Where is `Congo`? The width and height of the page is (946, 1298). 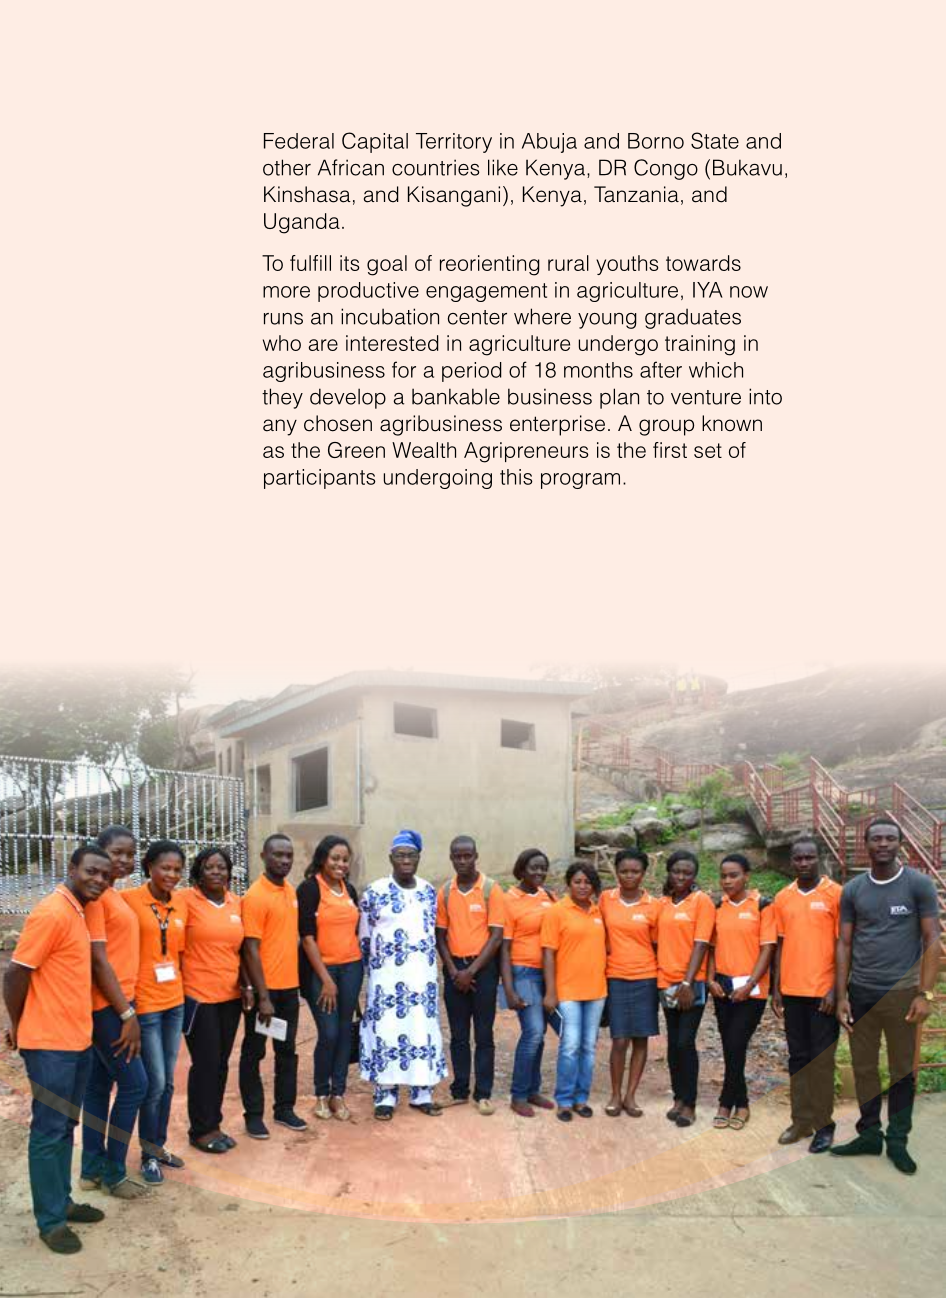
Congo is located at coordinates (666, 169).
